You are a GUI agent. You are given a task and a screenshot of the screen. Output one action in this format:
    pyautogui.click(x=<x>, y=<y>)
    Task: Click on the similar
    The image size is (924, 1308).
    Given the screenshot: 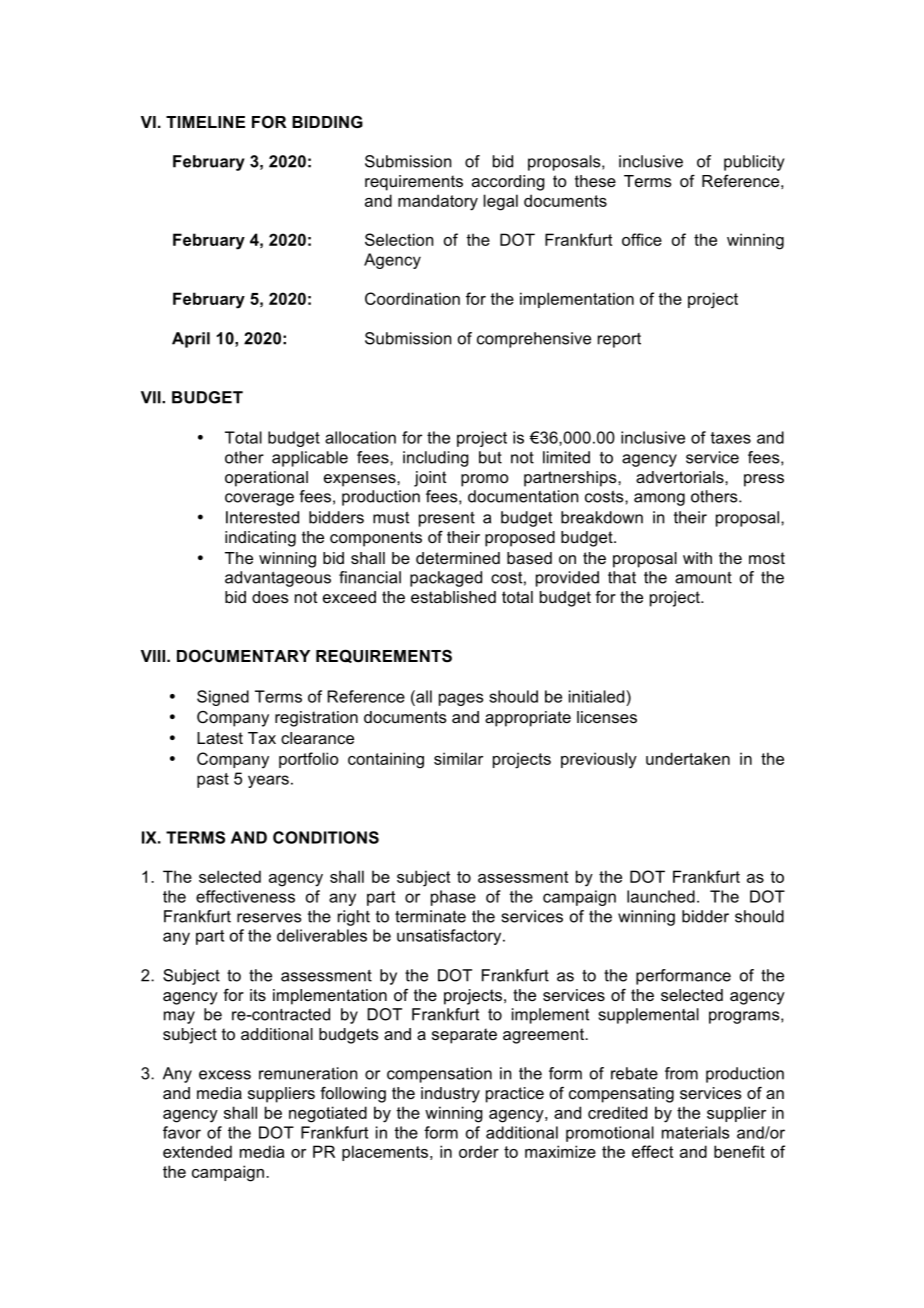 What is the action you would take?
    pyautogui.click(x=458, y=758)
